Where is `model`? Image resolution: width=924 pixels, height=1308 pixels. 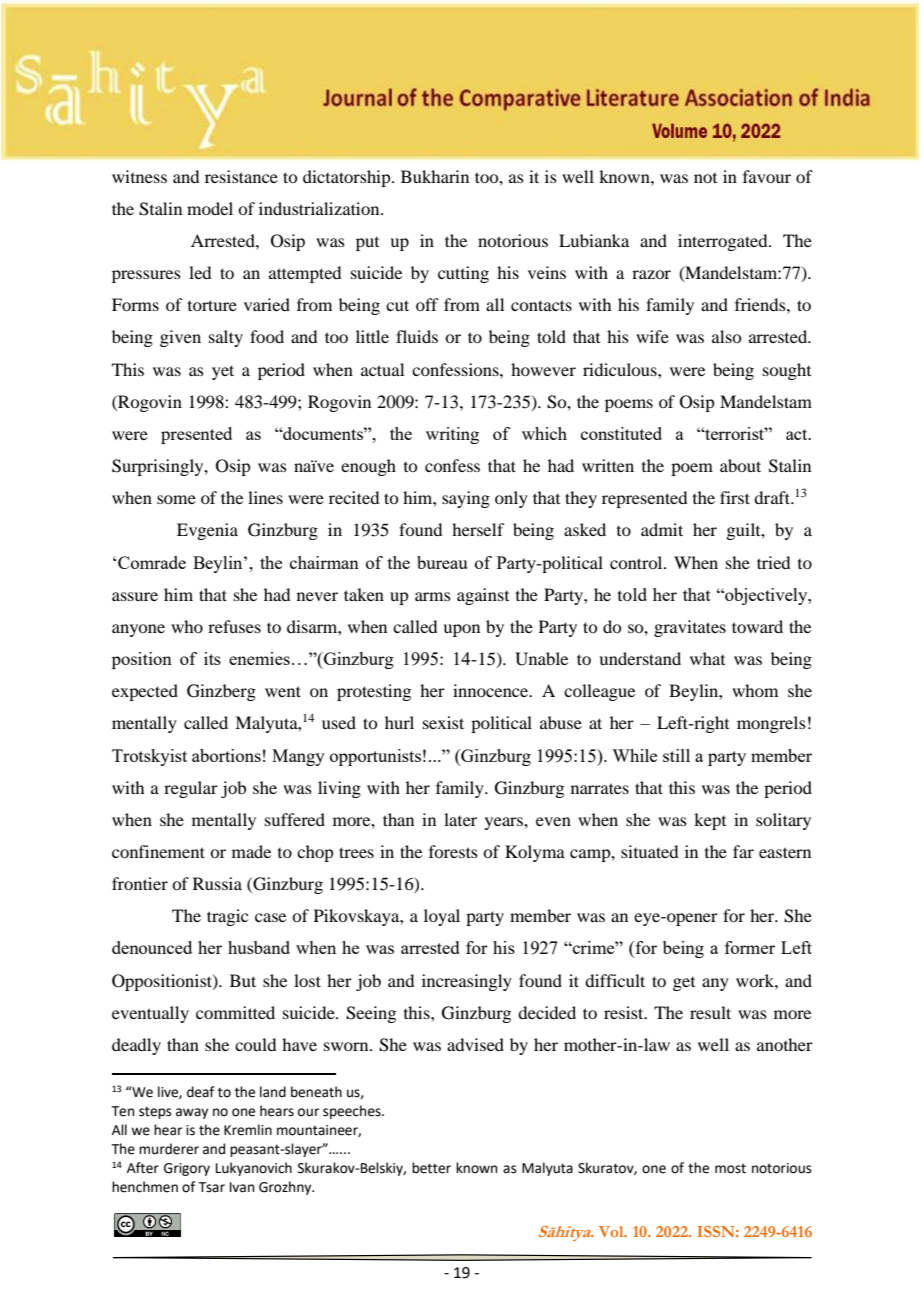 model is located at coordinates (210, 208).
